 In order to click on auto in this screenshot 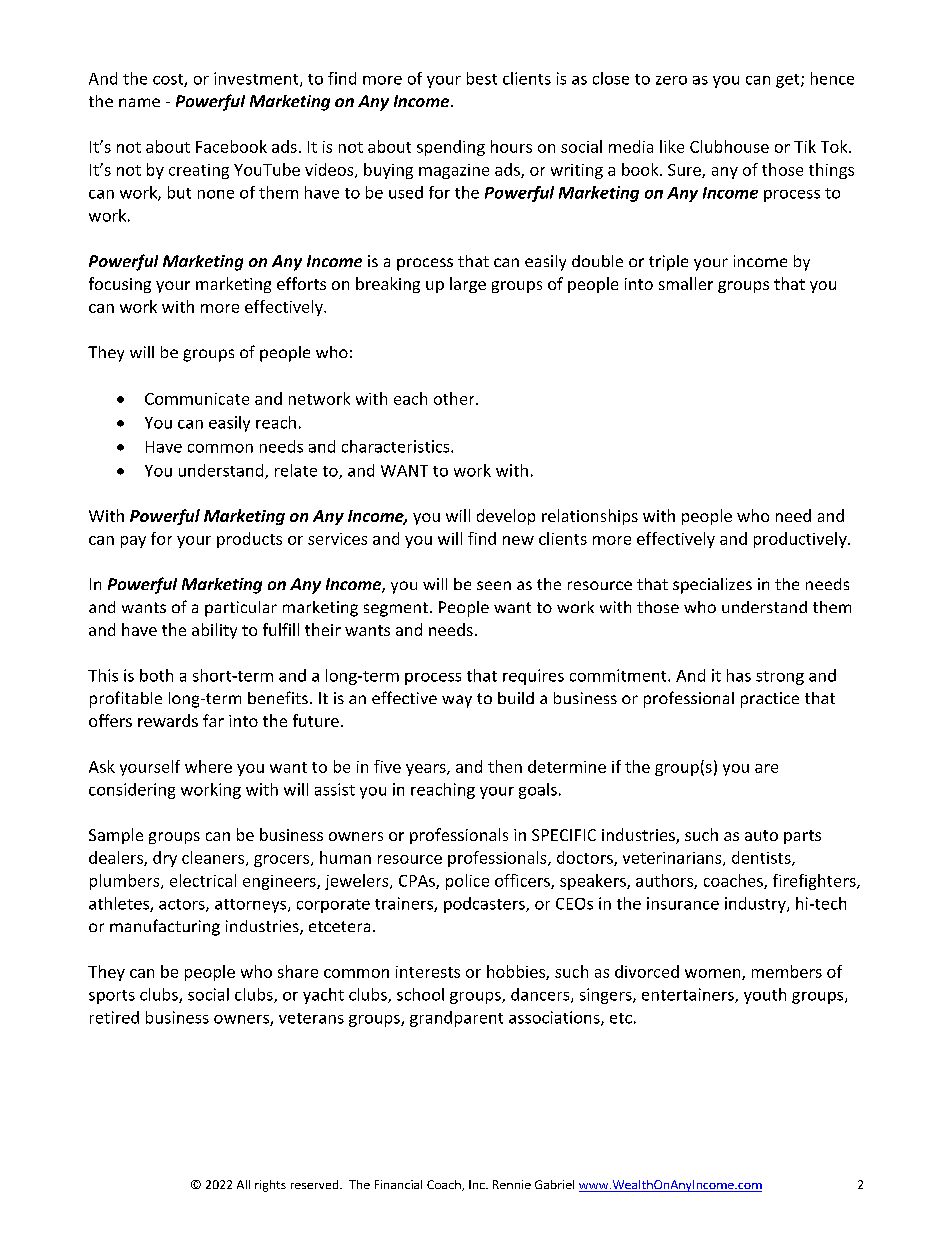, I will do `click(761, 835)`.
